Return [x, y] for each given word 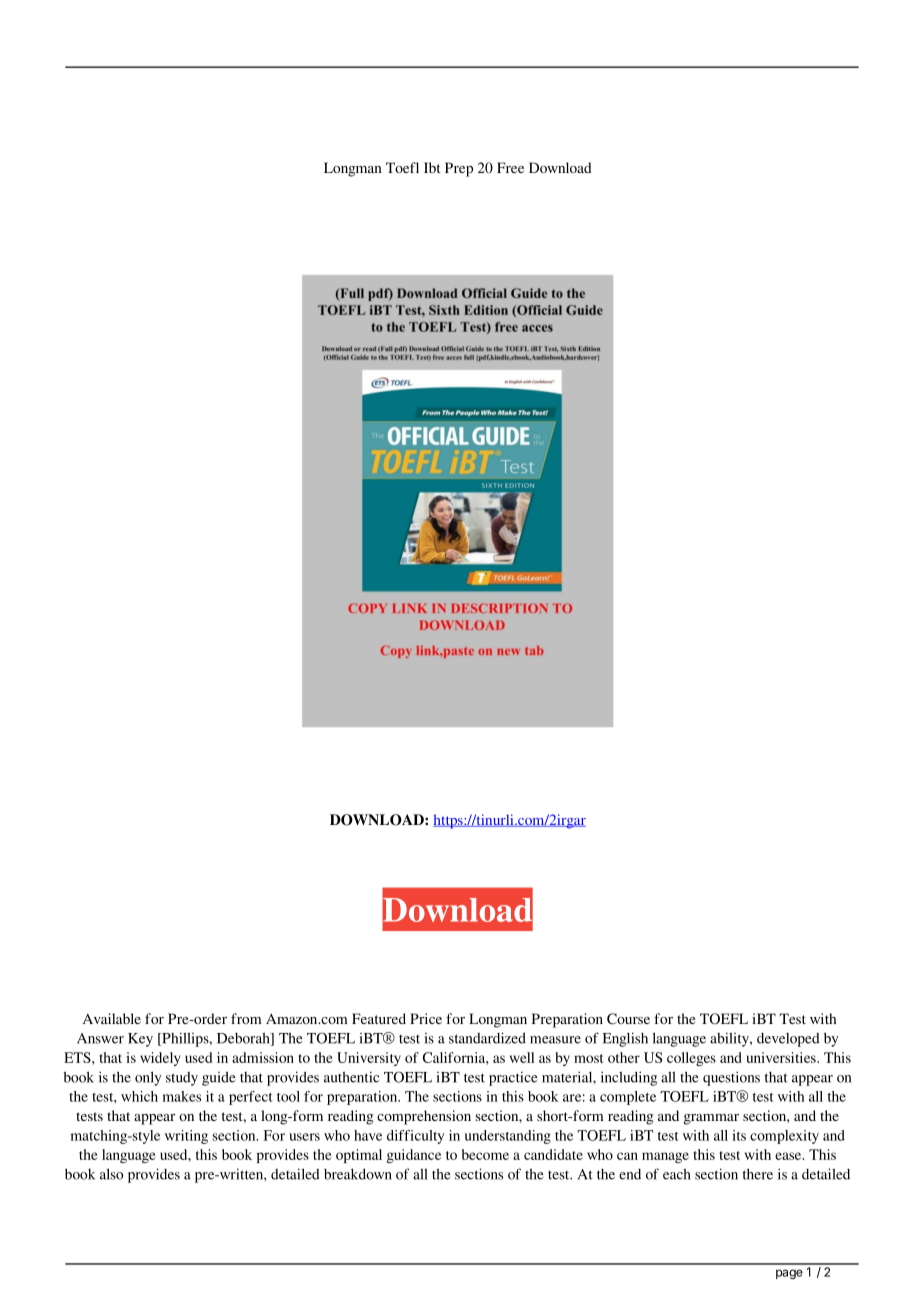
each [677, 1174]
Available [112, 1018]
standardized [487, 1038]
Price [426, 1018]
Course [628, 1019]
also [111, 1174]
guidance [413, 1156]
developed [788, 1040]
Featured [379, 1018]
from [246, 1018]
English [625, 1039]
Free [510, 167]
